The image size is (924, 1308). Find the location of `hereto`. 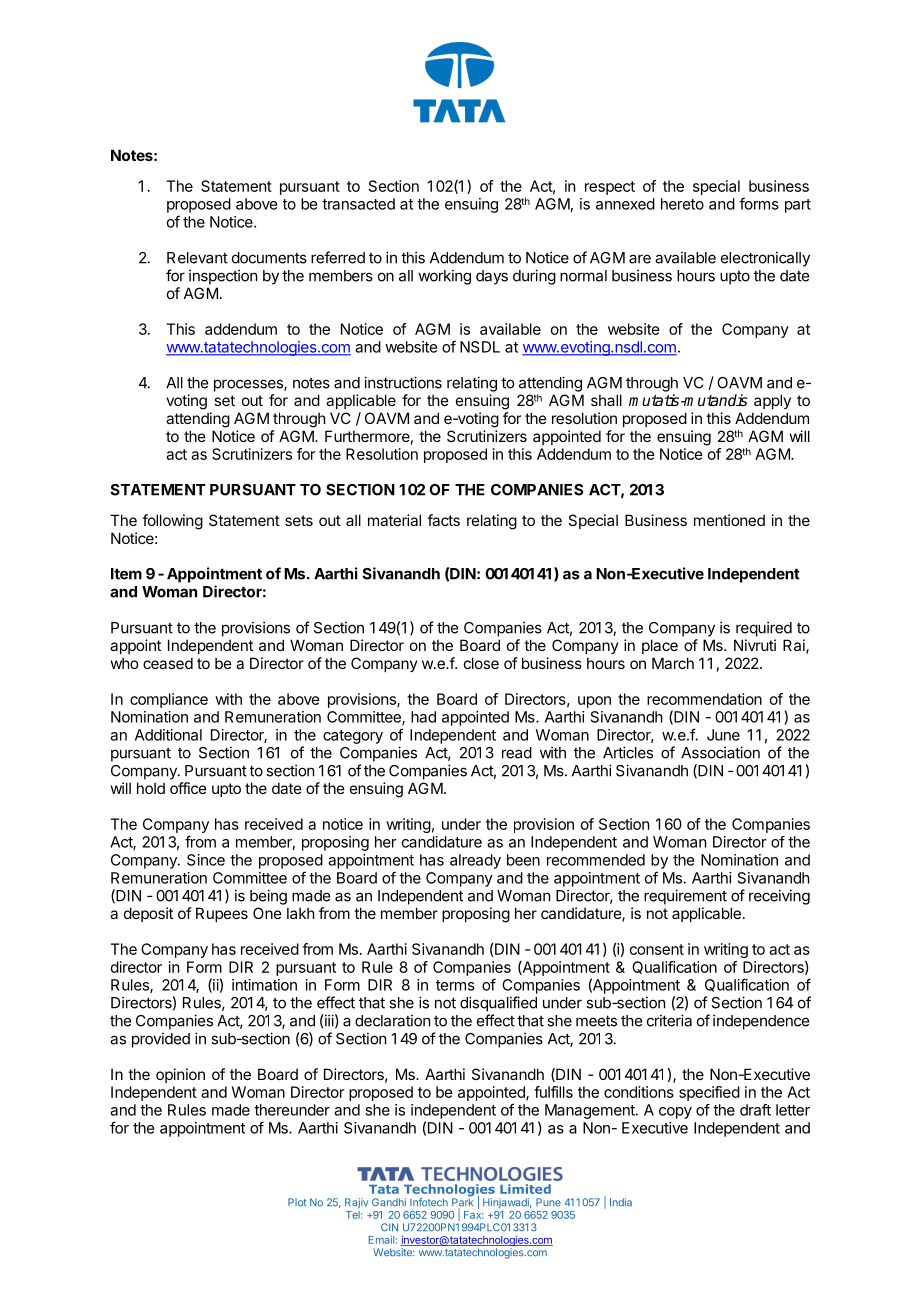

hereto is located at coordinates (682, 204).
